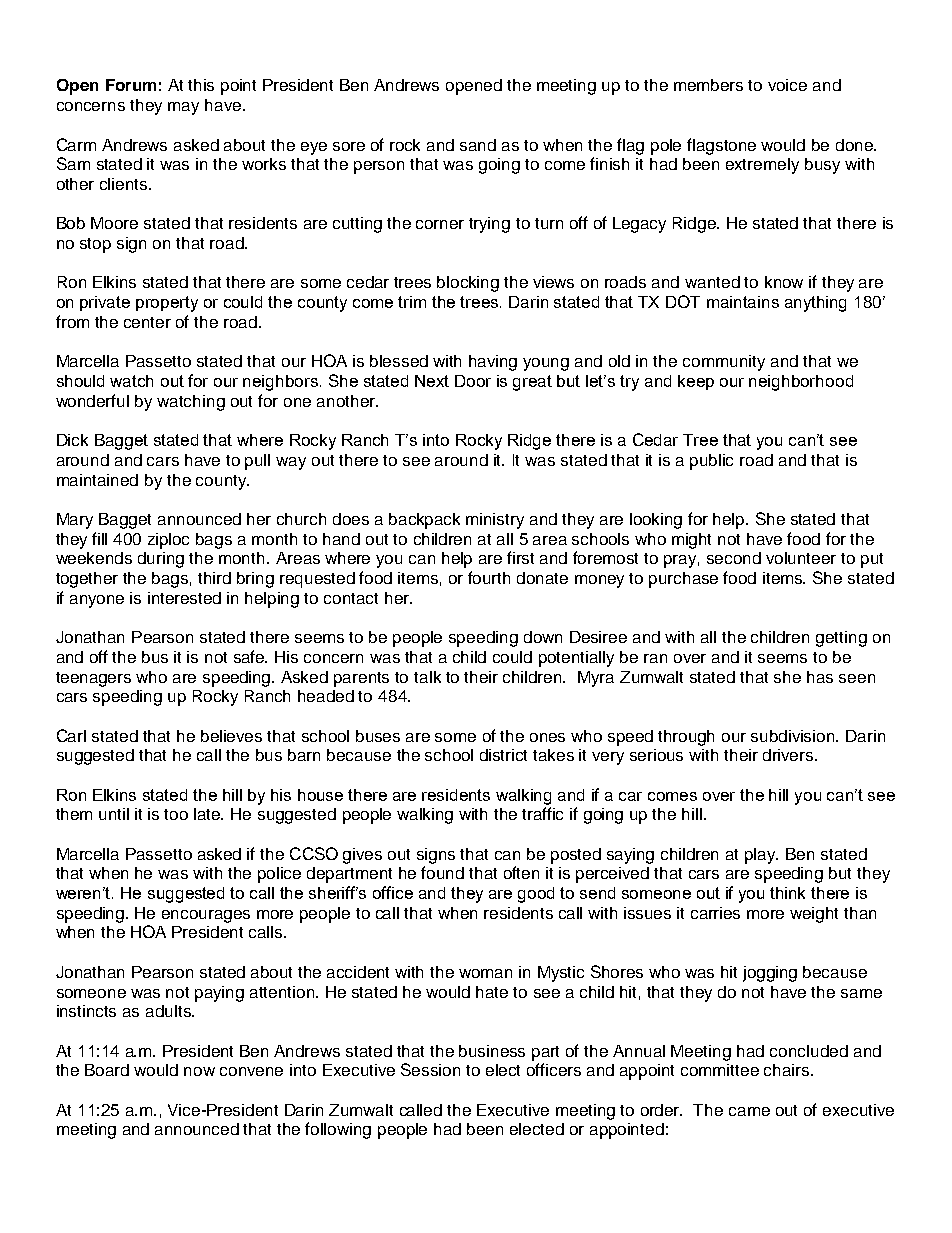 This screenshot has height=1233, width=952. What do you see at coordinates (493, 363) in the screenshot?
I see `having` at bounding box center [493, 363].
